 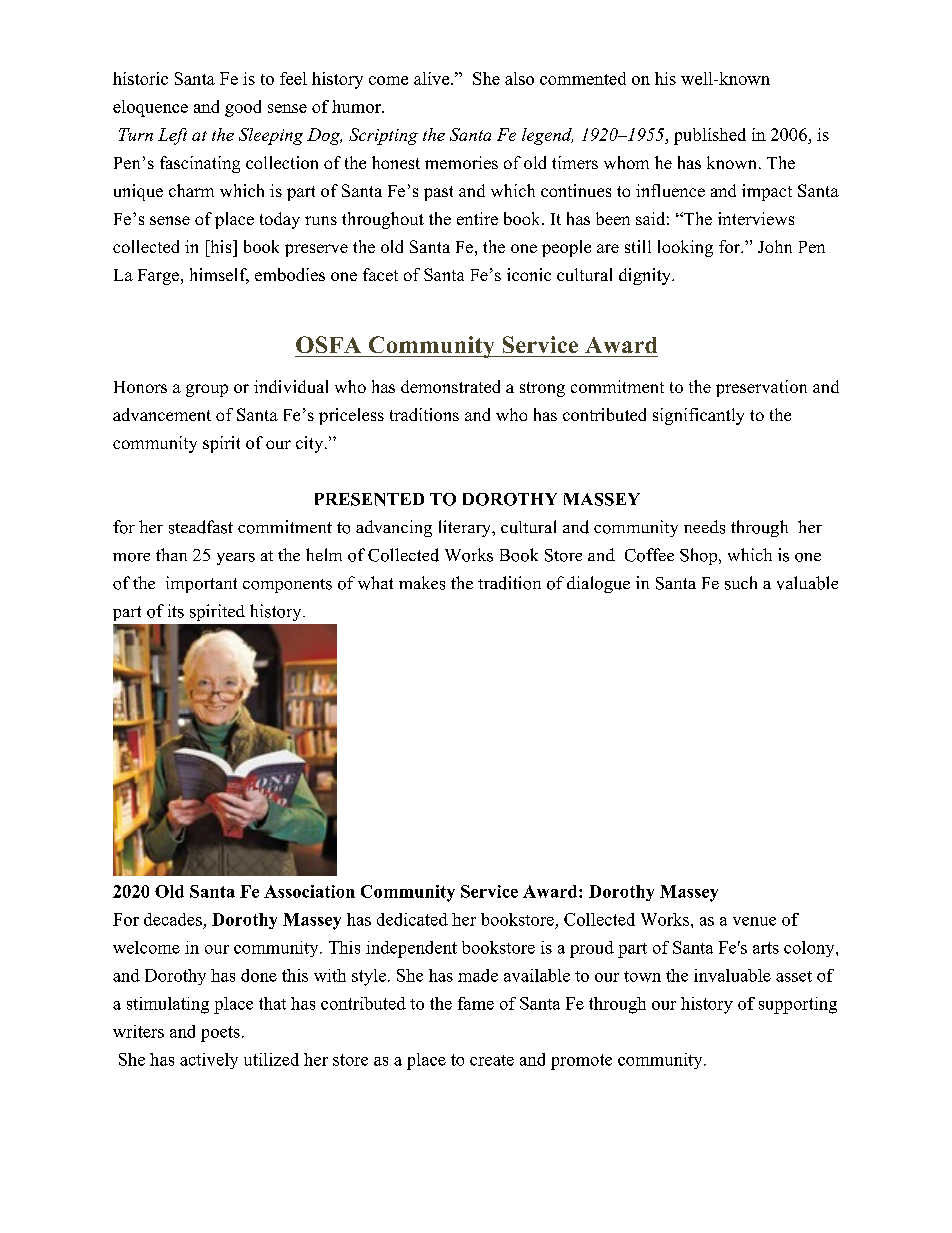 I want to click on published, so click(x=710, y=136).
